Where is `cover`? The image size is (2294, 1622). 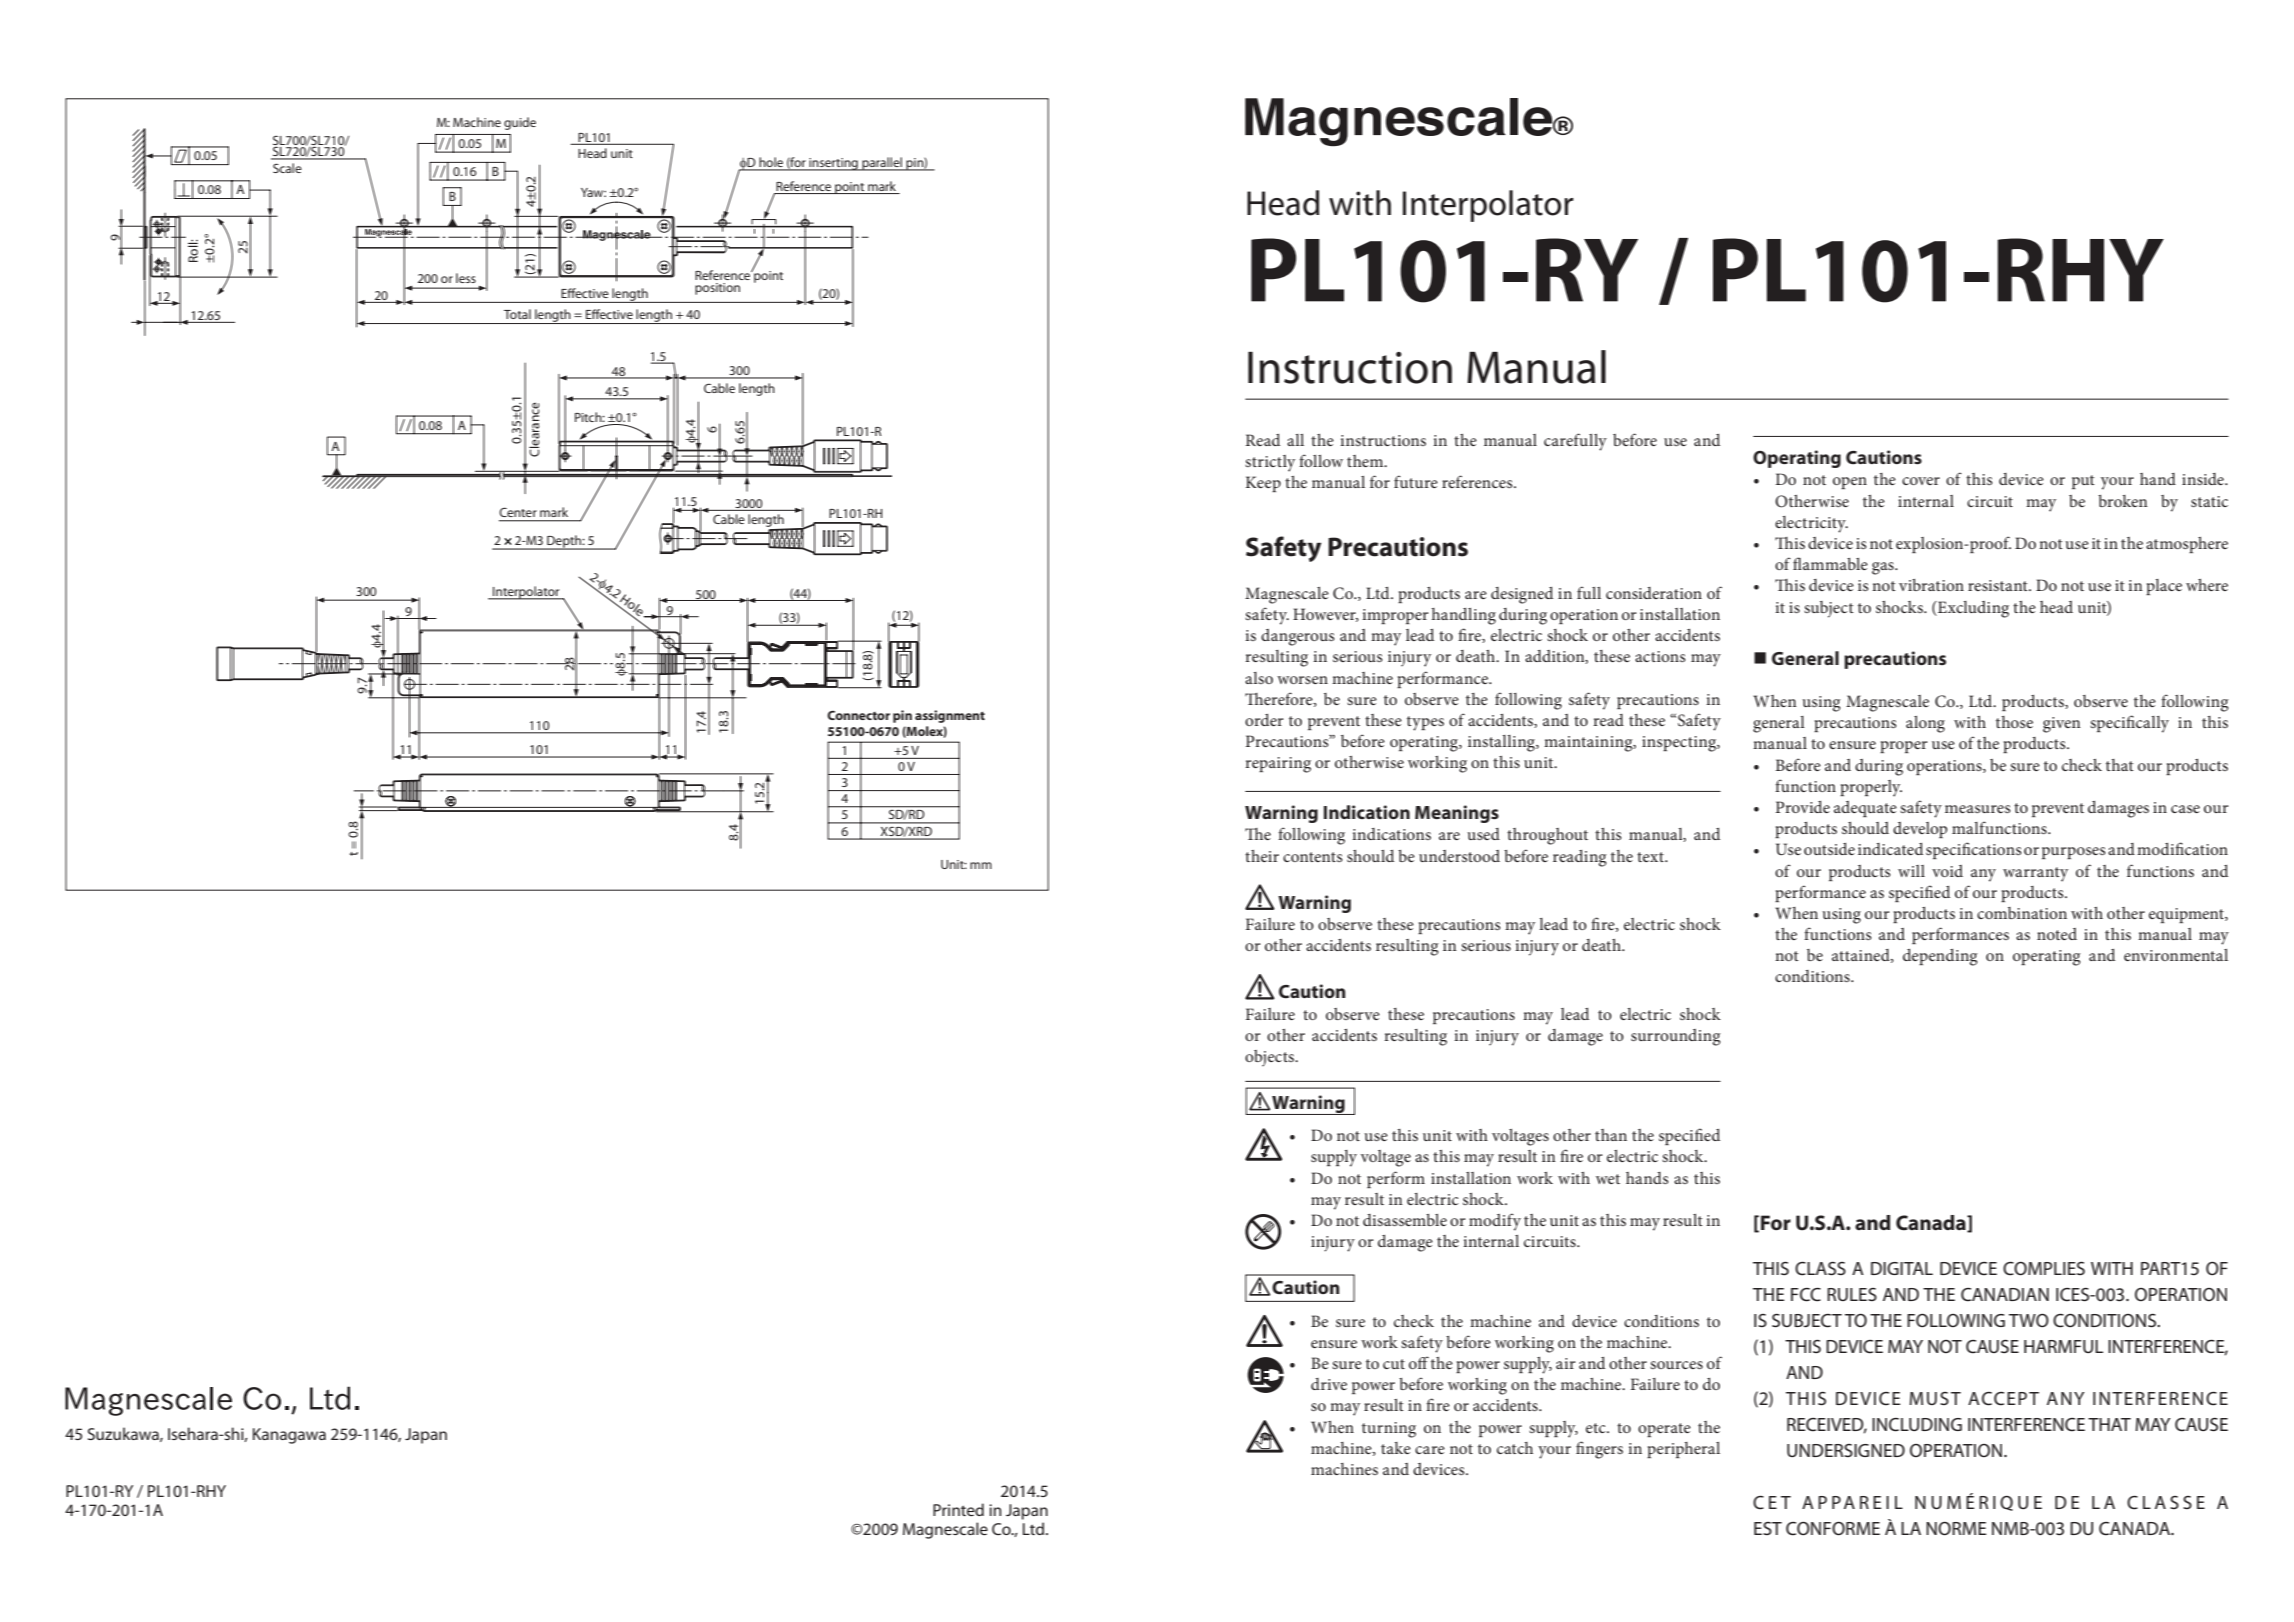 cover is located at coordinates (1921, 481).
